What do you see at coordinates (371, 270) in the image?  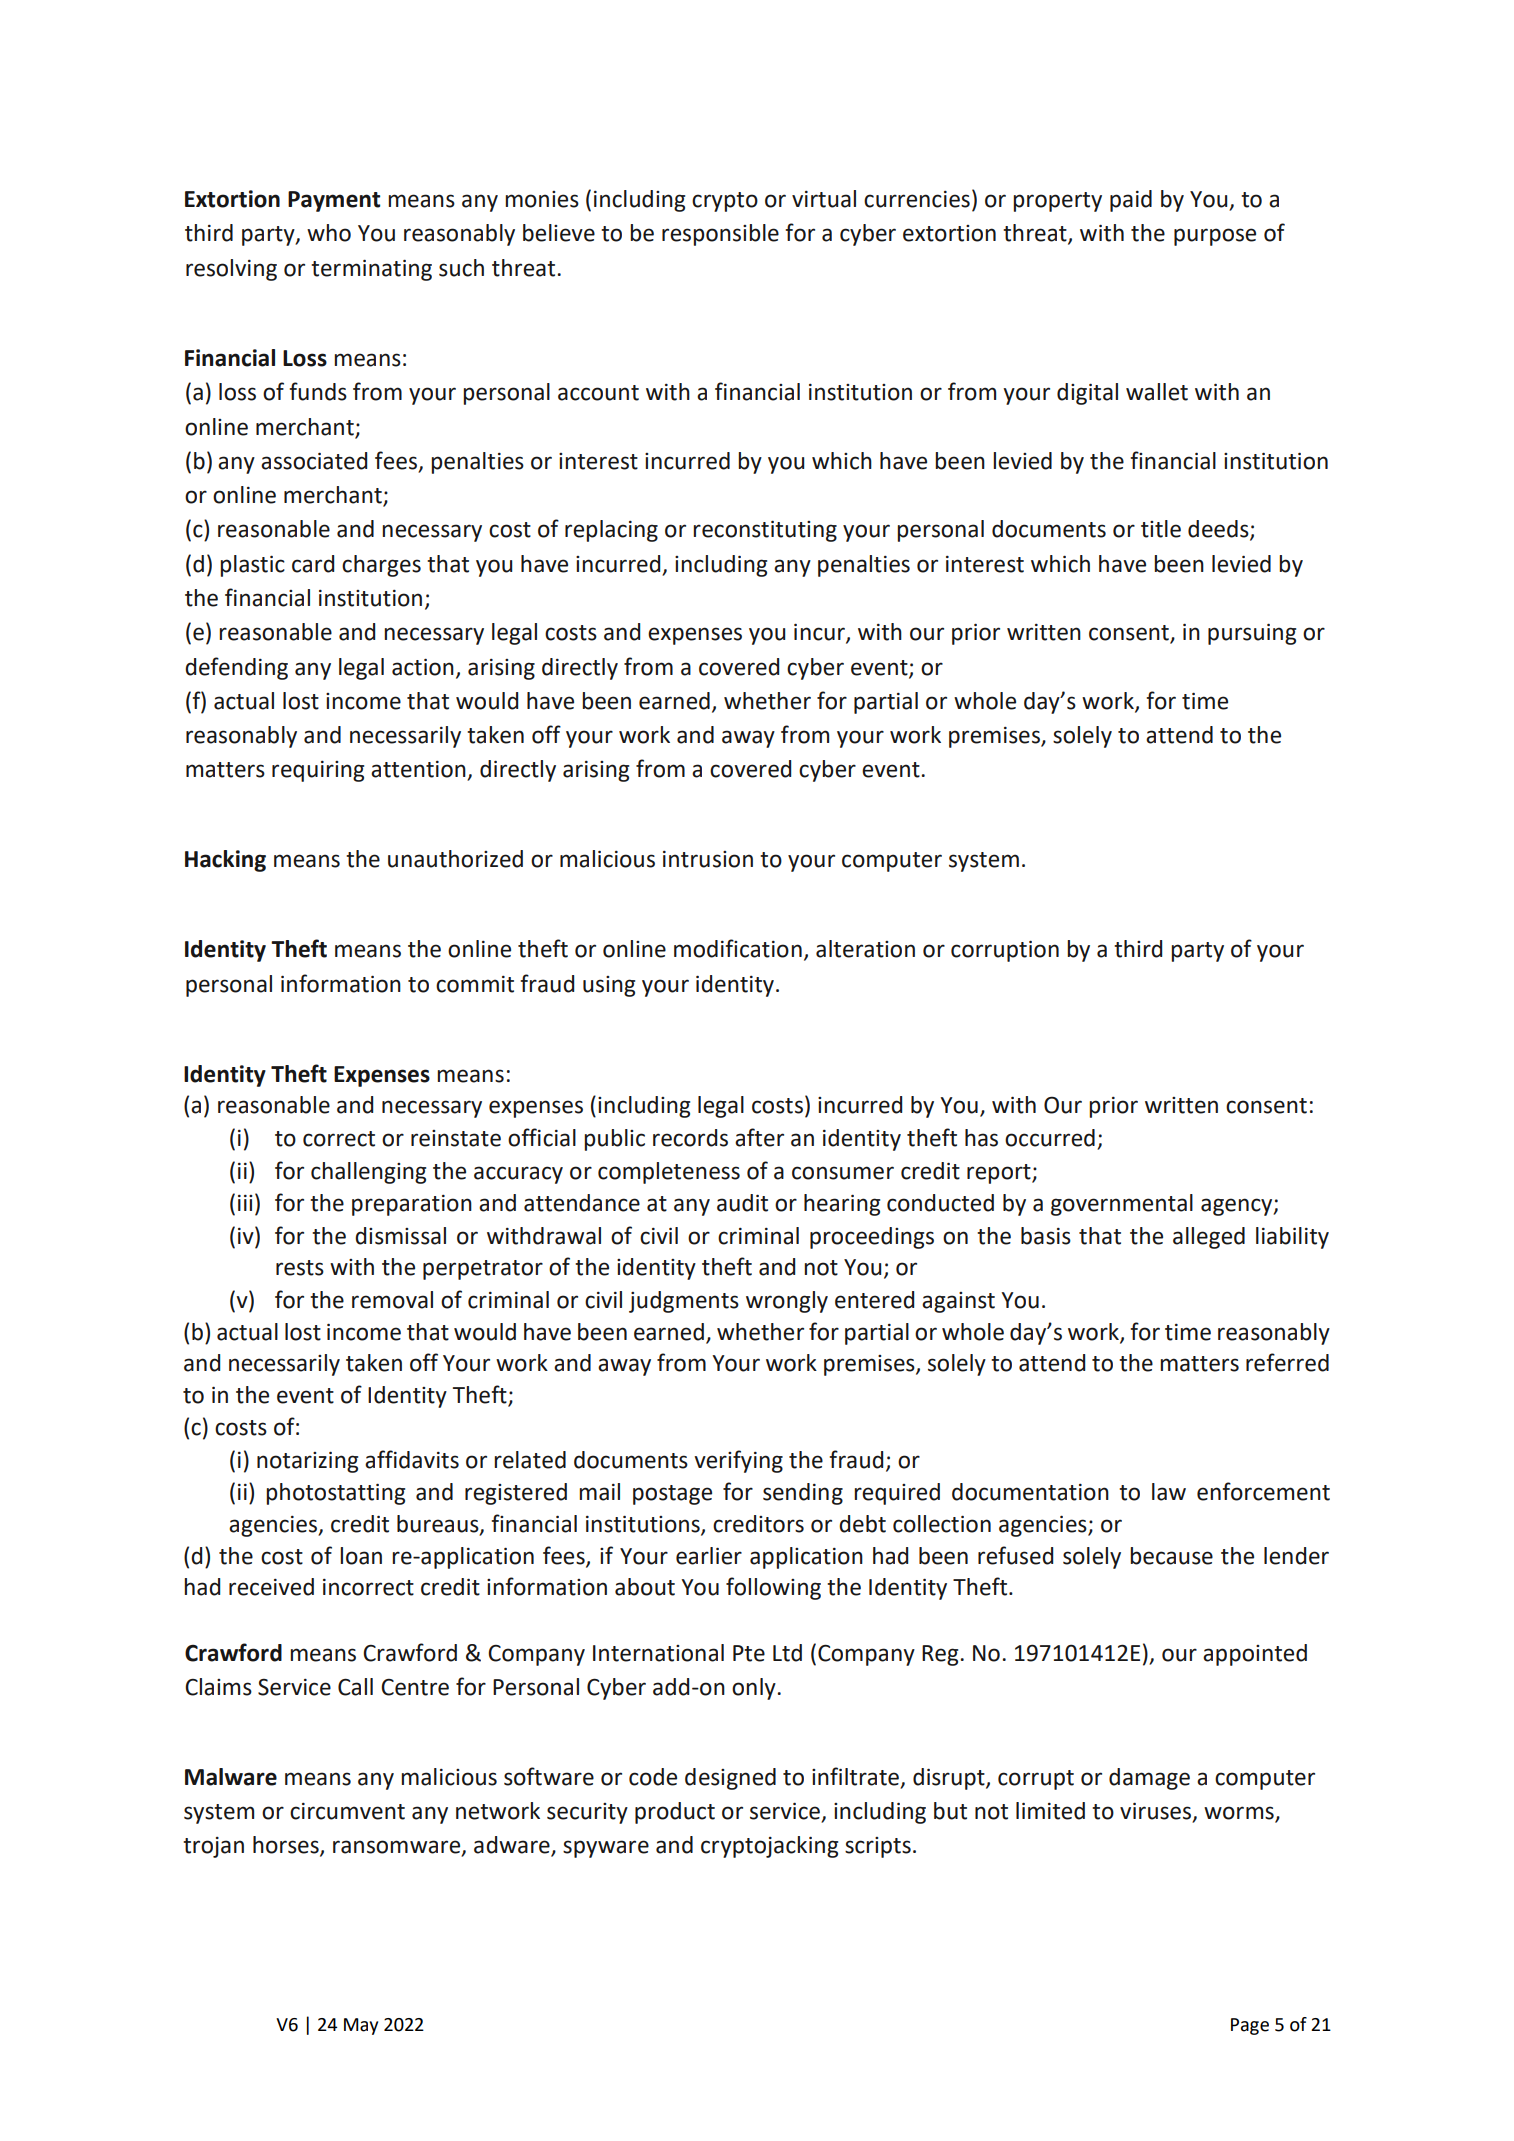 I see `terminating` at bounding box center [371, 270].
